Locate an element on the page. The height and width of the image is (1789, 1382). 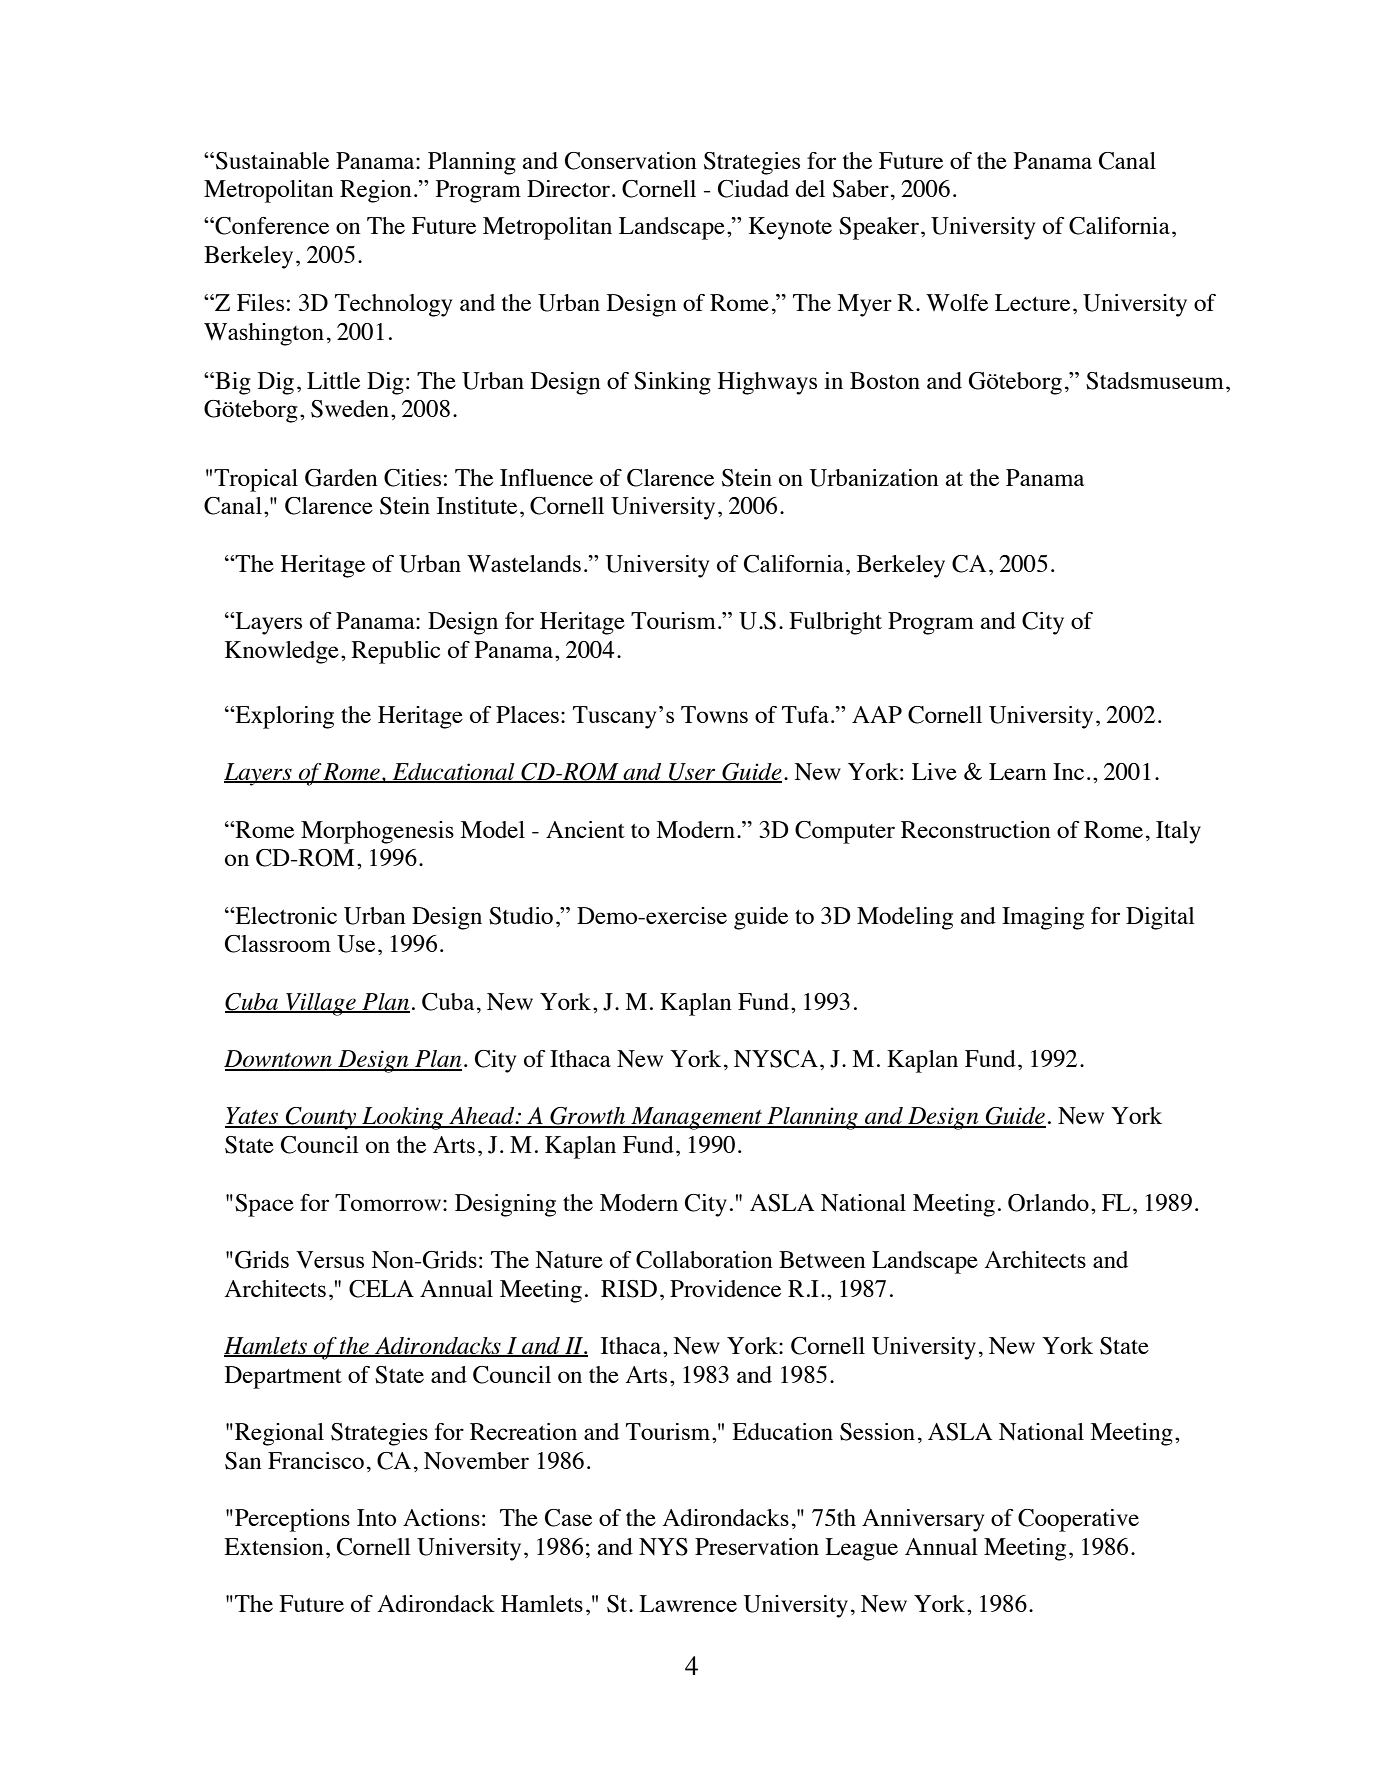
Cooperative is located at coordinates (1078, 1520).
